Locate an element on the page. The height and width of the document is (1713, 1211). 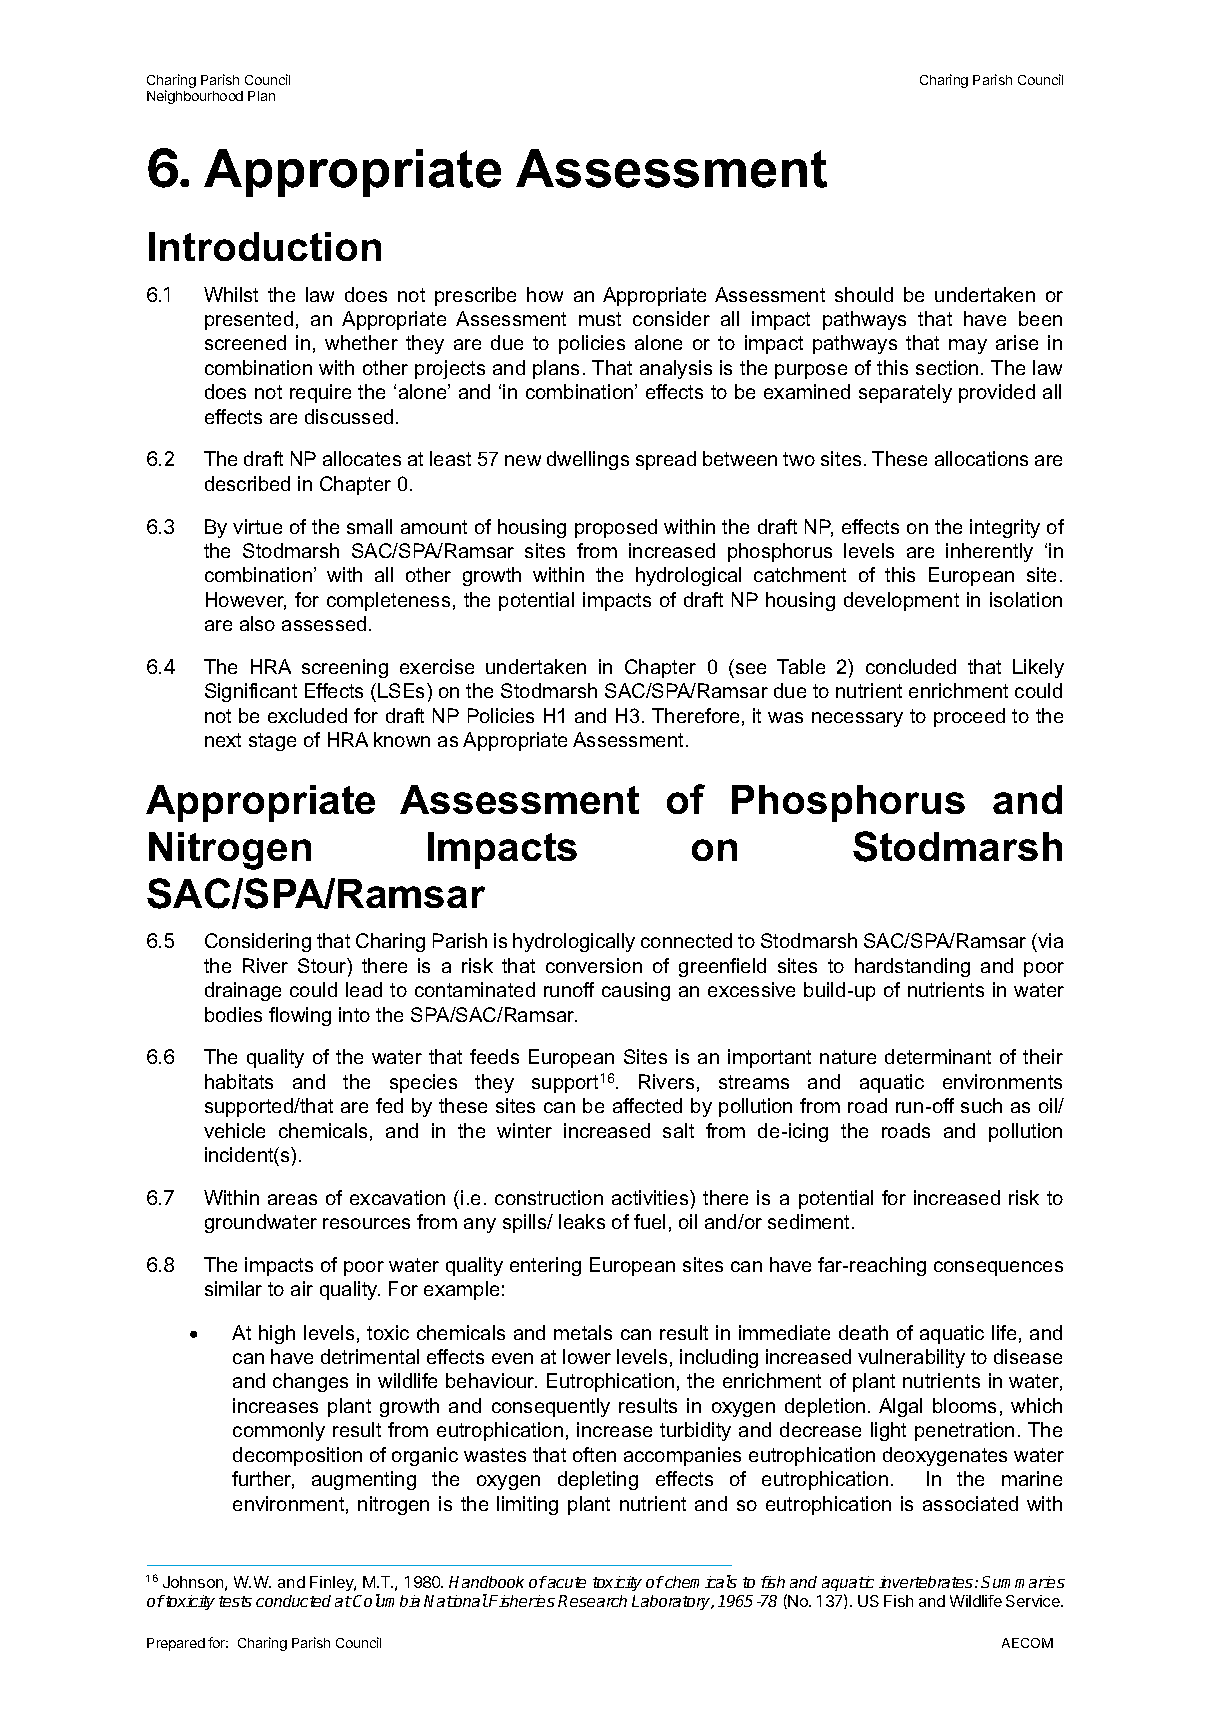
connected is located at coordinates (686, 940).
